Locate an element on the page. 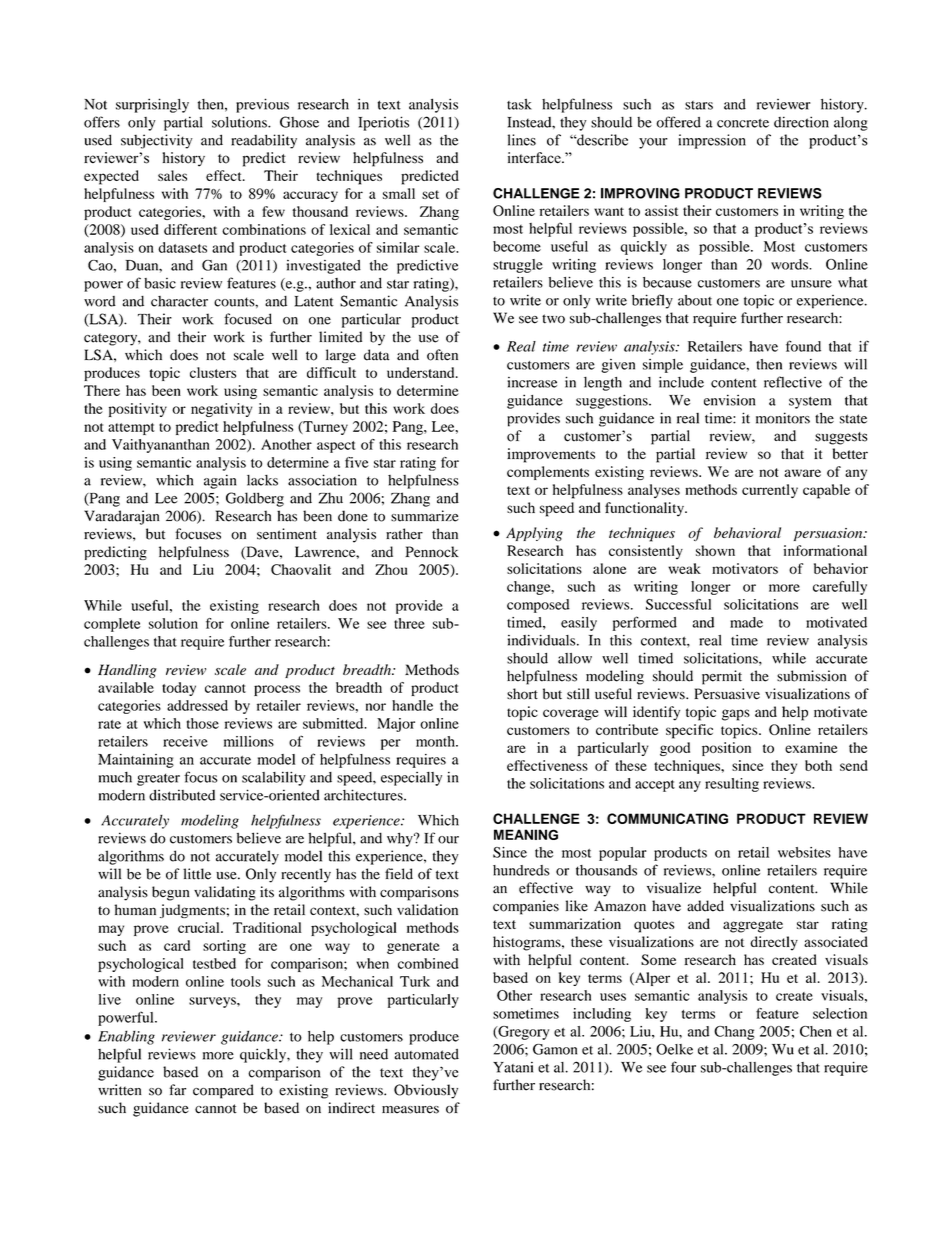  four is located at coordinates (683, 1067).
